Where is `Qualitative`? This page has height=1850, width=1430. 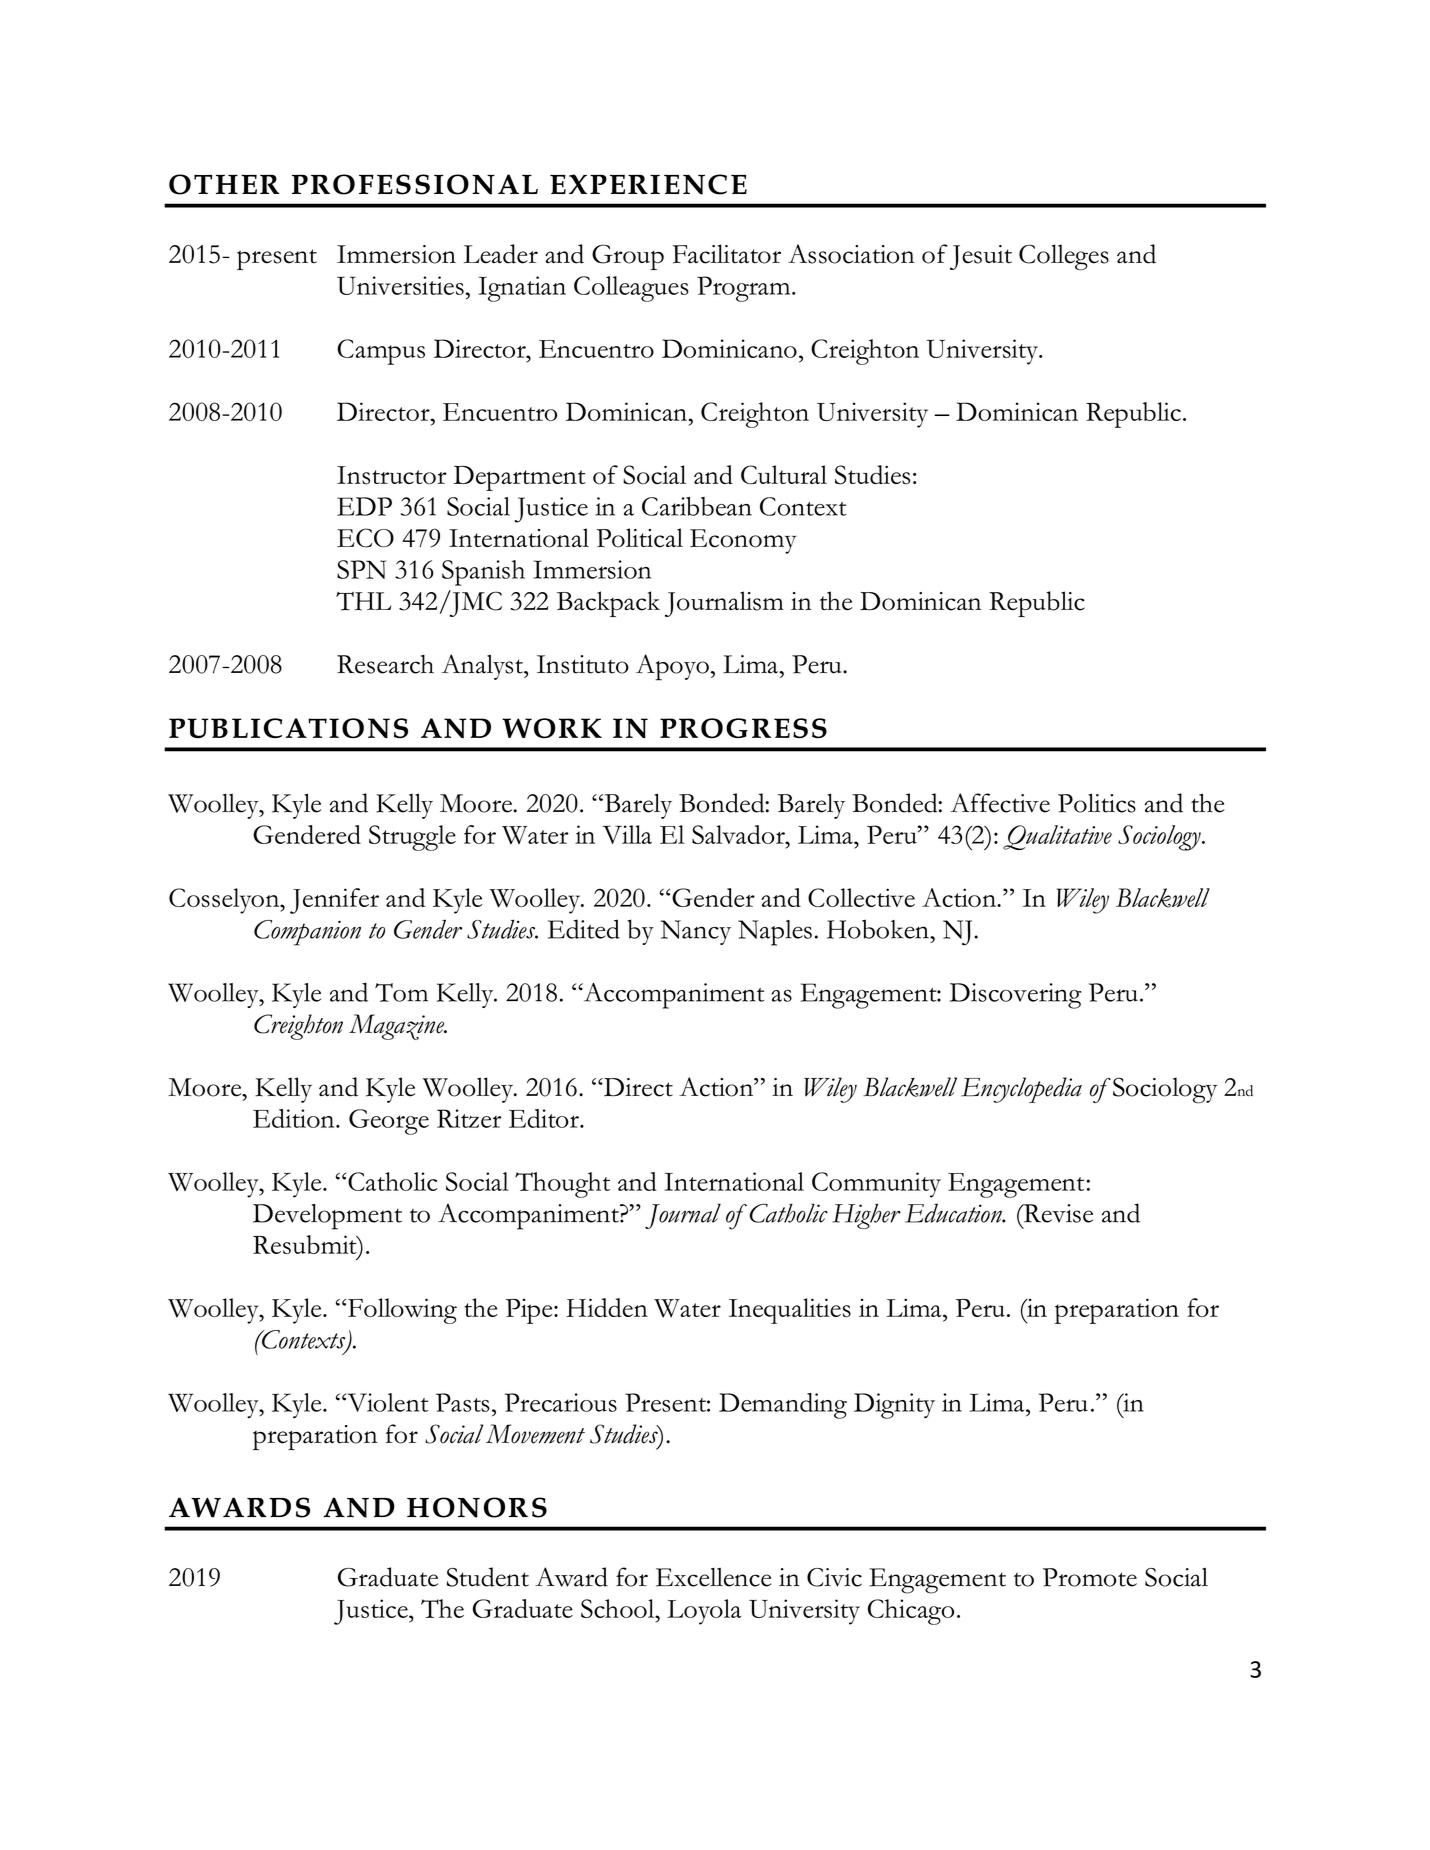
Qualitative is located at coordinates (1057, 837).
